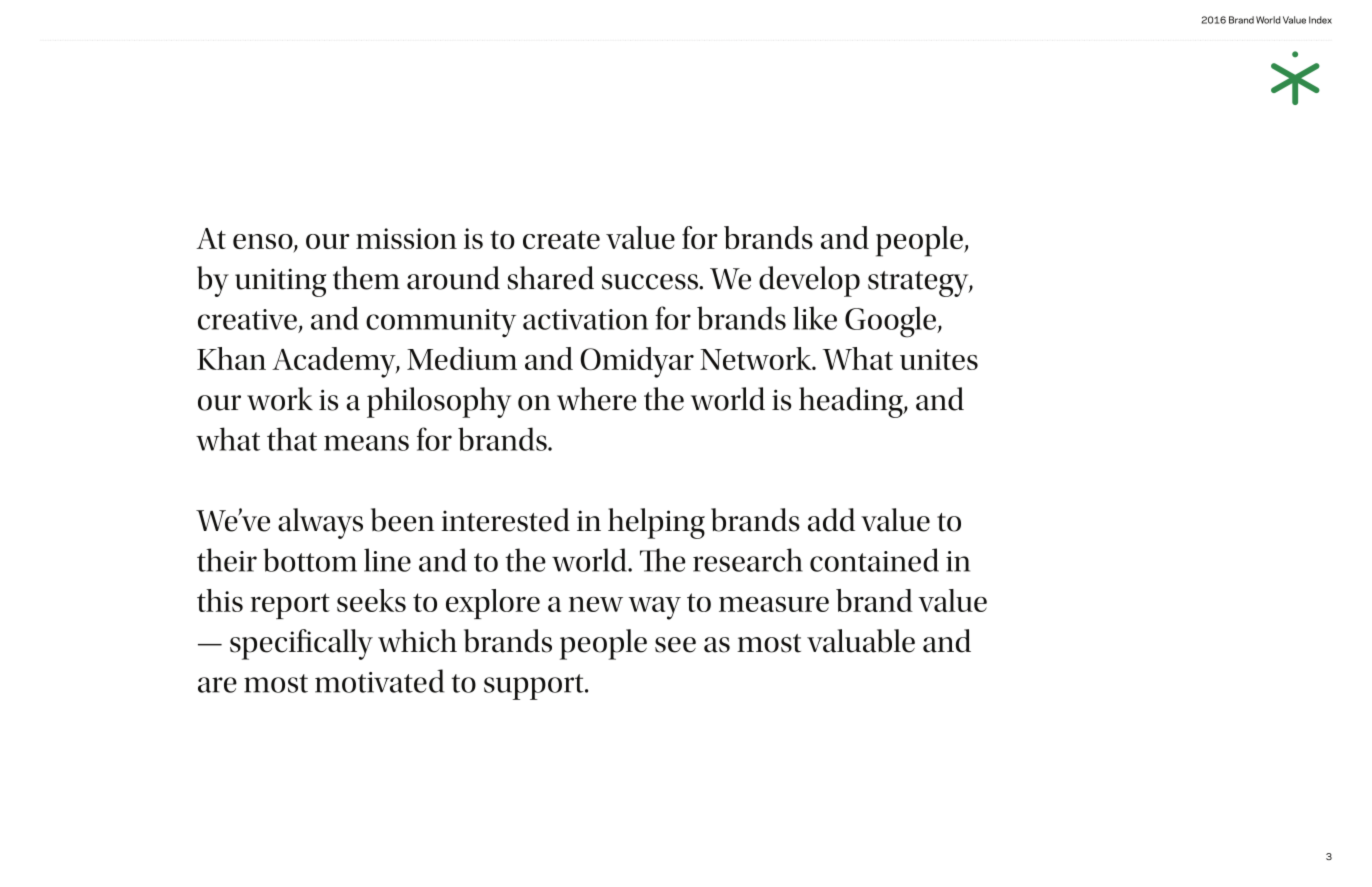 The height and width of the screenshot is (887, 1372). Describe the element at coordinates (406, 238) in the screenshot. I see `mission` at that location.
